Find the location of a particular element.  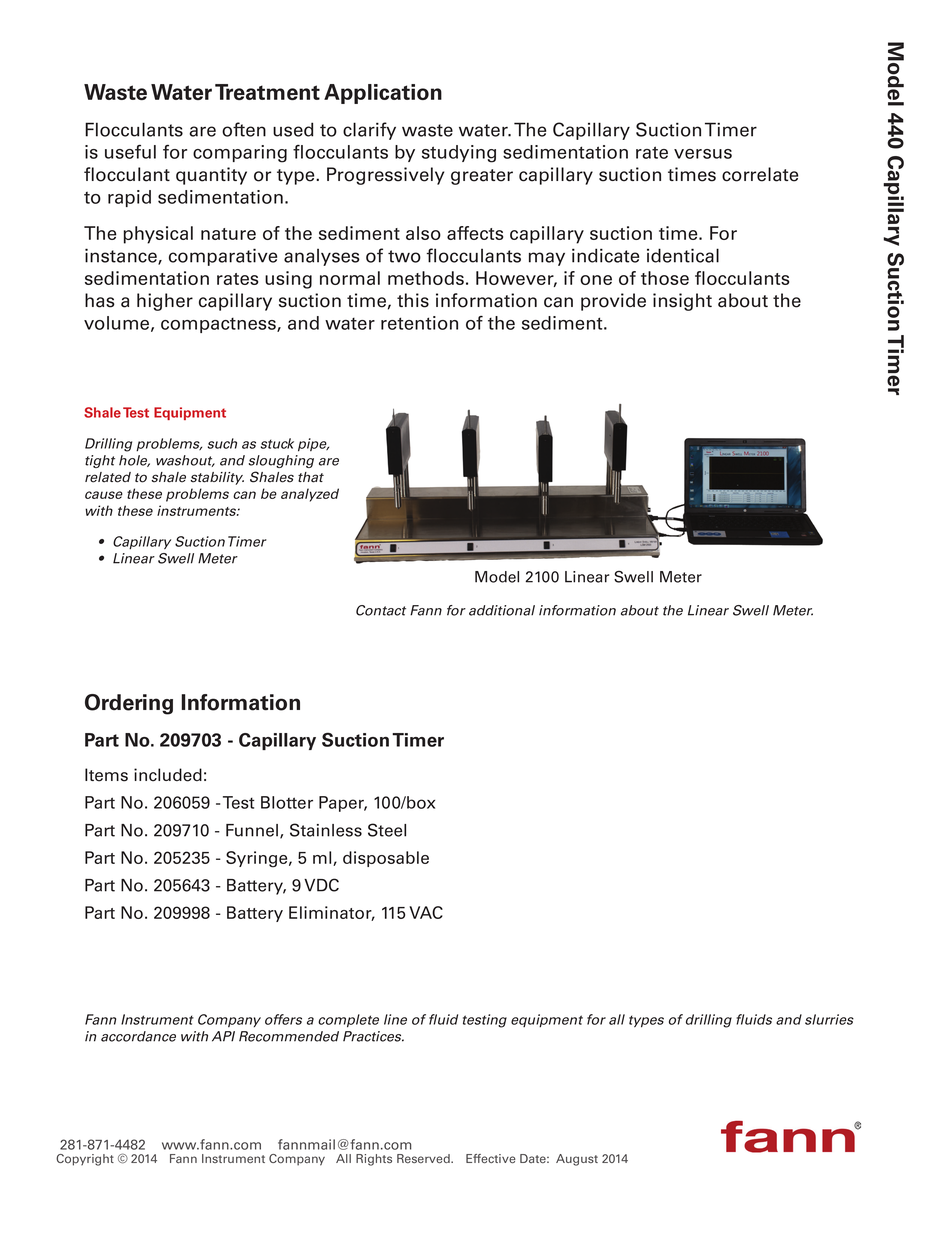

Ordering is located at coordinates (129, 704).
